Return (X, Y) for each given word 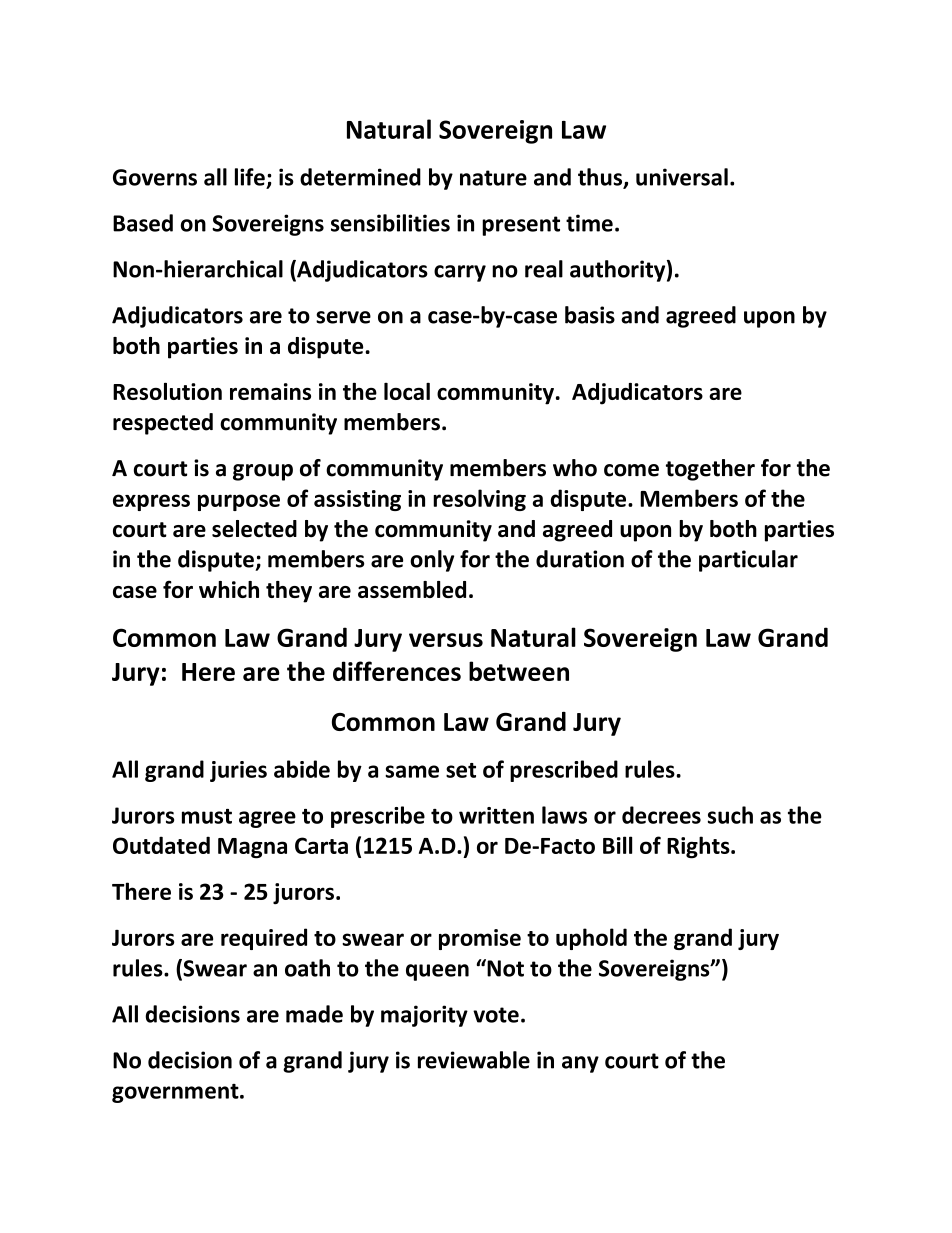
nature (493, 178)
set (461, 770)
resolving (479, 500)
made (314, 1014)
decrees (661, 815)
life (250, 177)
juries (238, 771)
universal (682, 177)
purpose (239, 502)
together (710, 470)
